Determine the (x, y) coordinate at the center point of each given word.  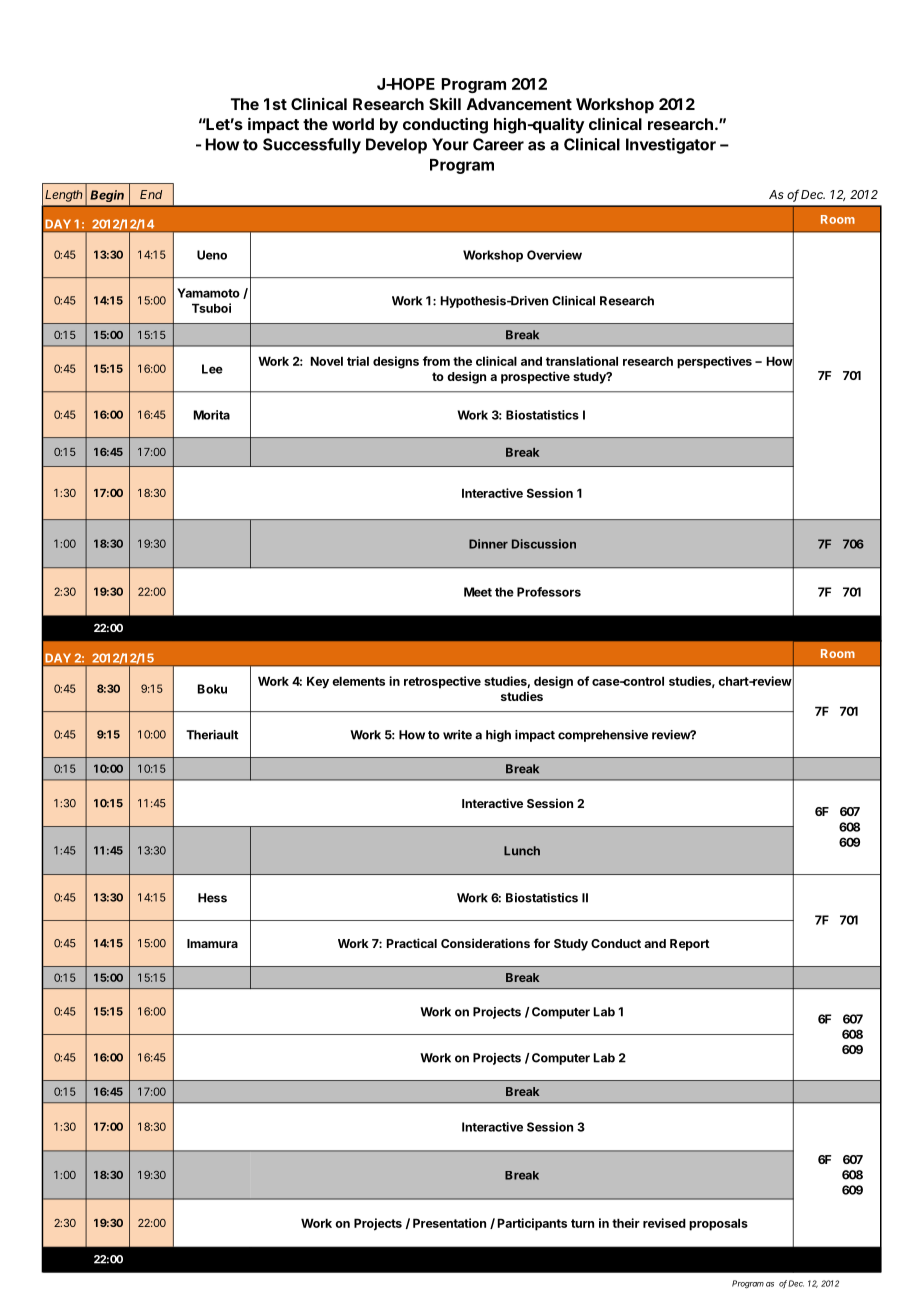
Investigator (671, 146)
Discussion (544, 544)
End (151, 194)
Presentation (449, 1223)
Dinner (488, 544)
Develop (396, 146)
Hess (212, 898)
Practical (412, 943)
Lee (212, 369)
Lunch (522, 851)
